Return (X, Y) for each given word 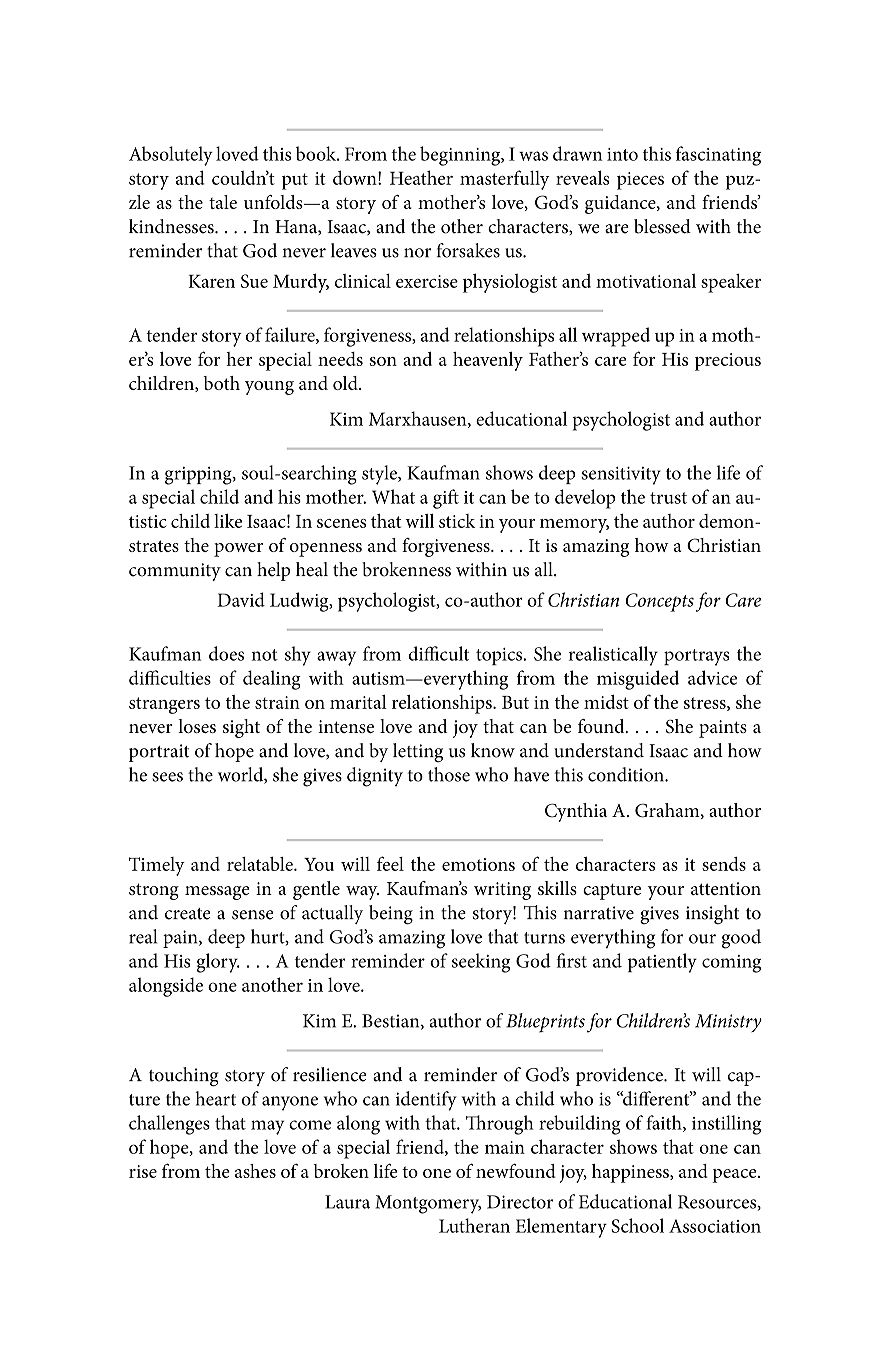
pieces (640, 181)
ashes (255, 1171)
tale (223, 202)
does (226, 653)
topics (499, 656)
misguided (638, 680)
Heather (421, 177)
